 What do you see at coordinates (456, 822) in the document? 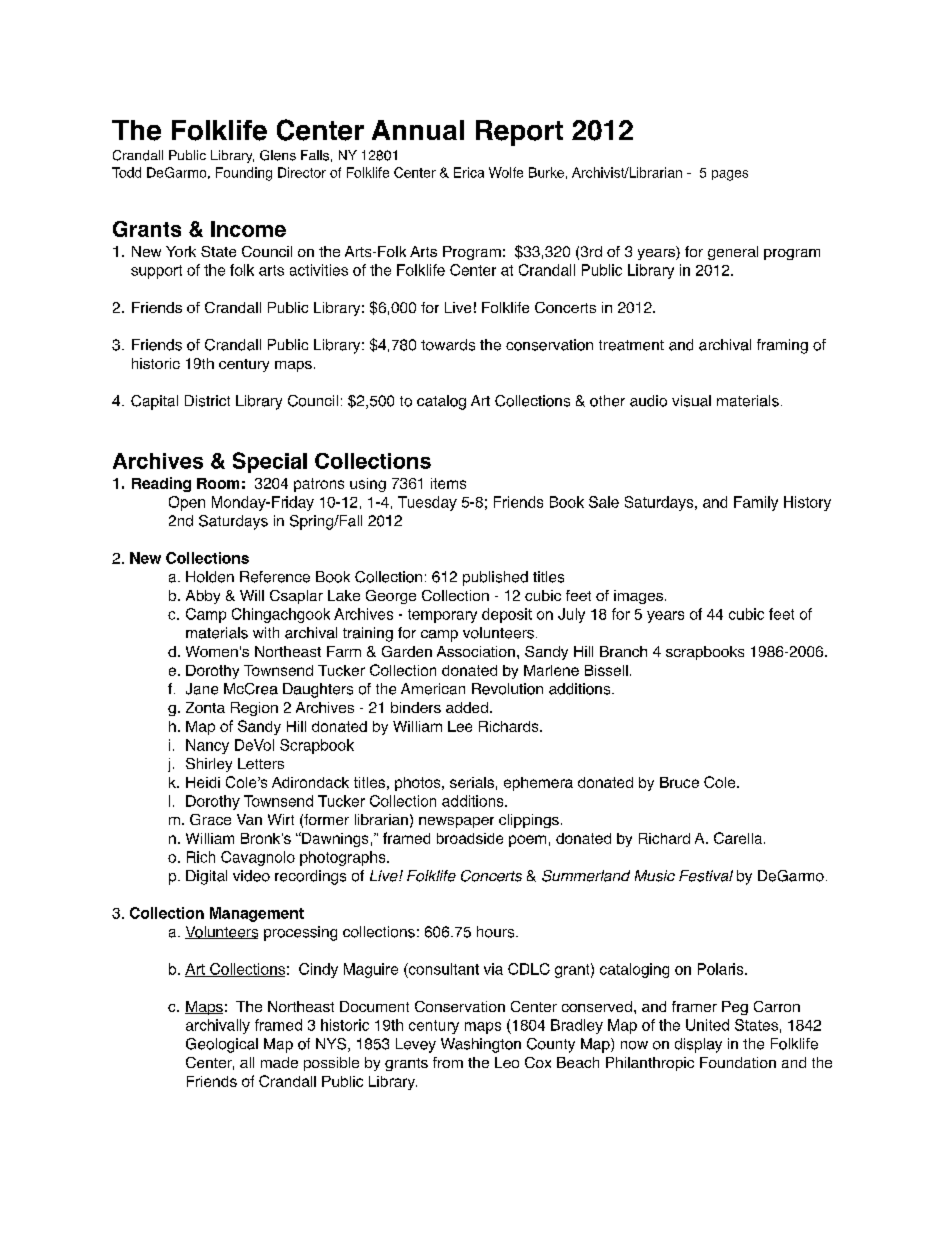
I see `newspaper` at bounding box center [456, 822].
